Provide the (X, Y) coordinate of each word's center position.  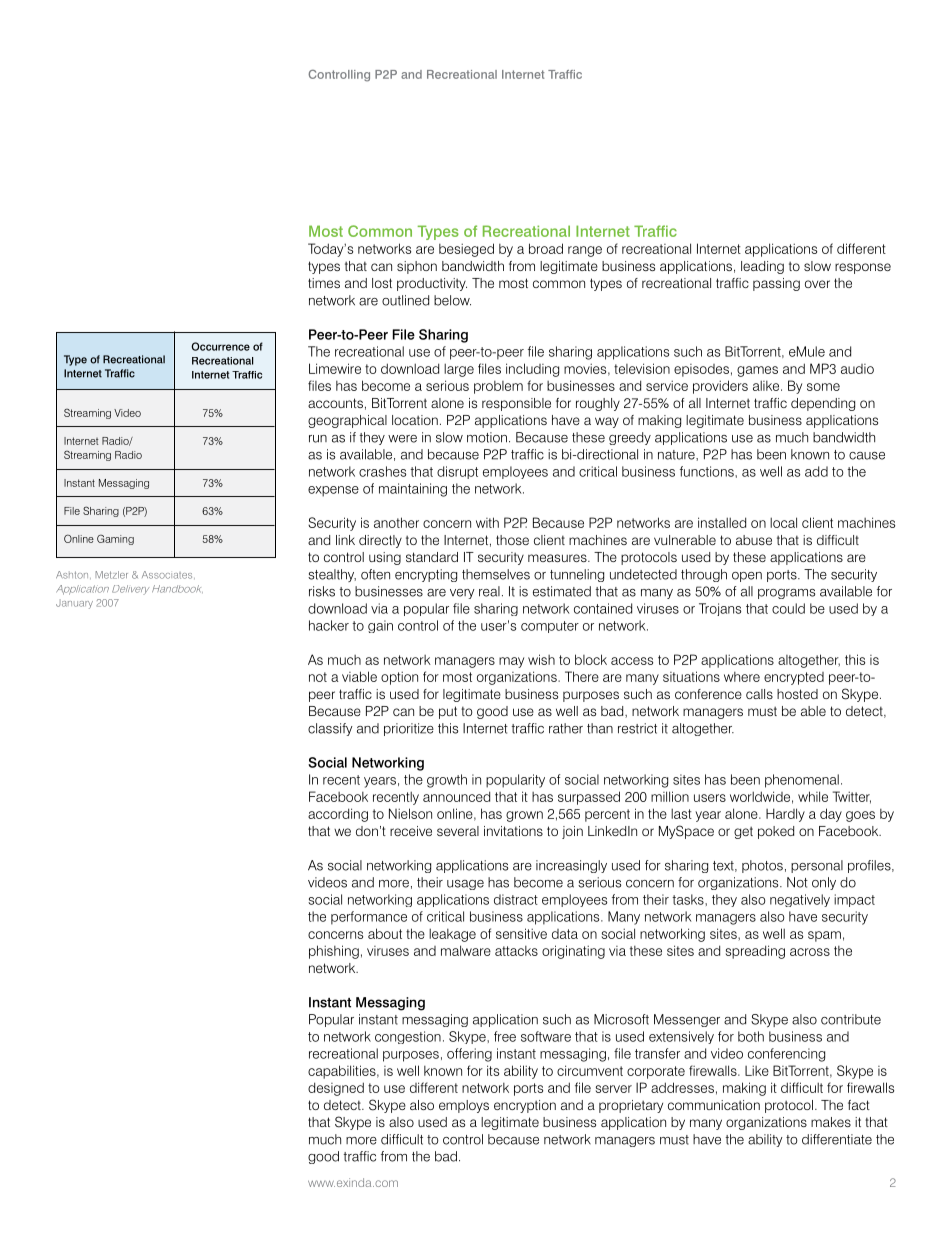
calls (759, 694)
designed (336, 1089)
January (74, 604)
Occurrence (220, 346)
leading (762, 267)
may (511, 662)
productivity (432, 284)
